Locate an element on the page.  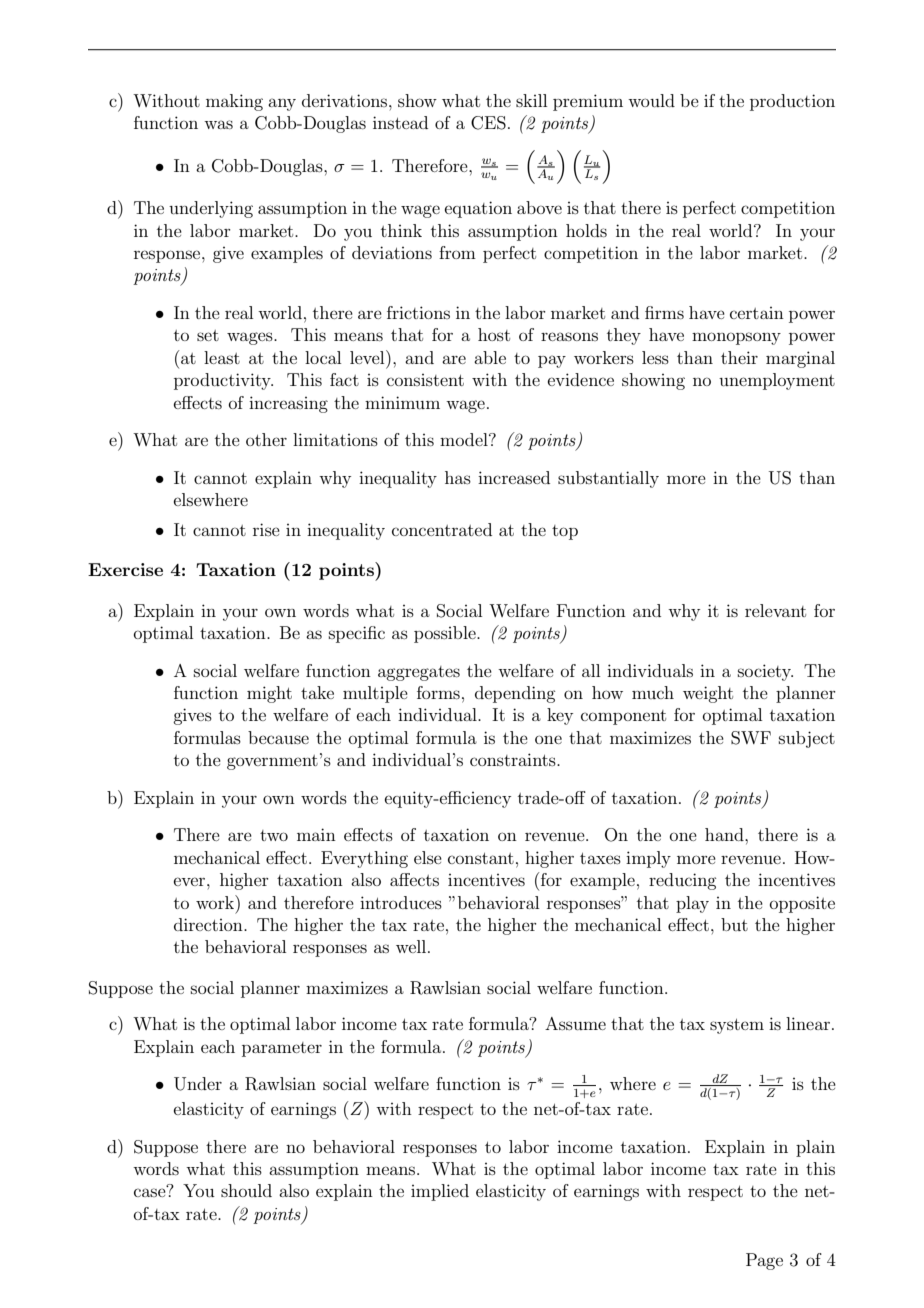
weight is located at coordinates (708, 694).
